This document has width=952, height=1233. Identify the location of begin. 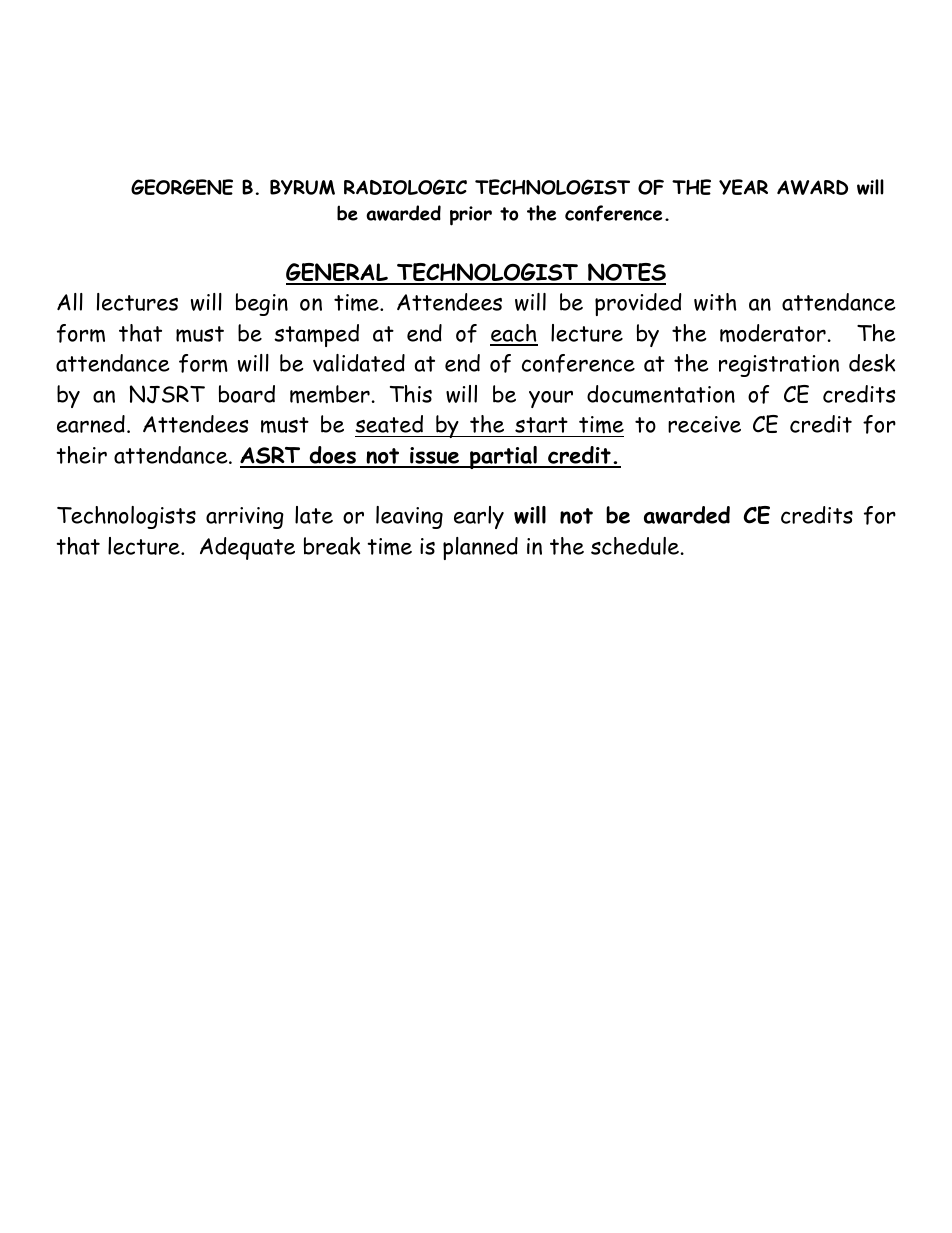
(262, 304).
